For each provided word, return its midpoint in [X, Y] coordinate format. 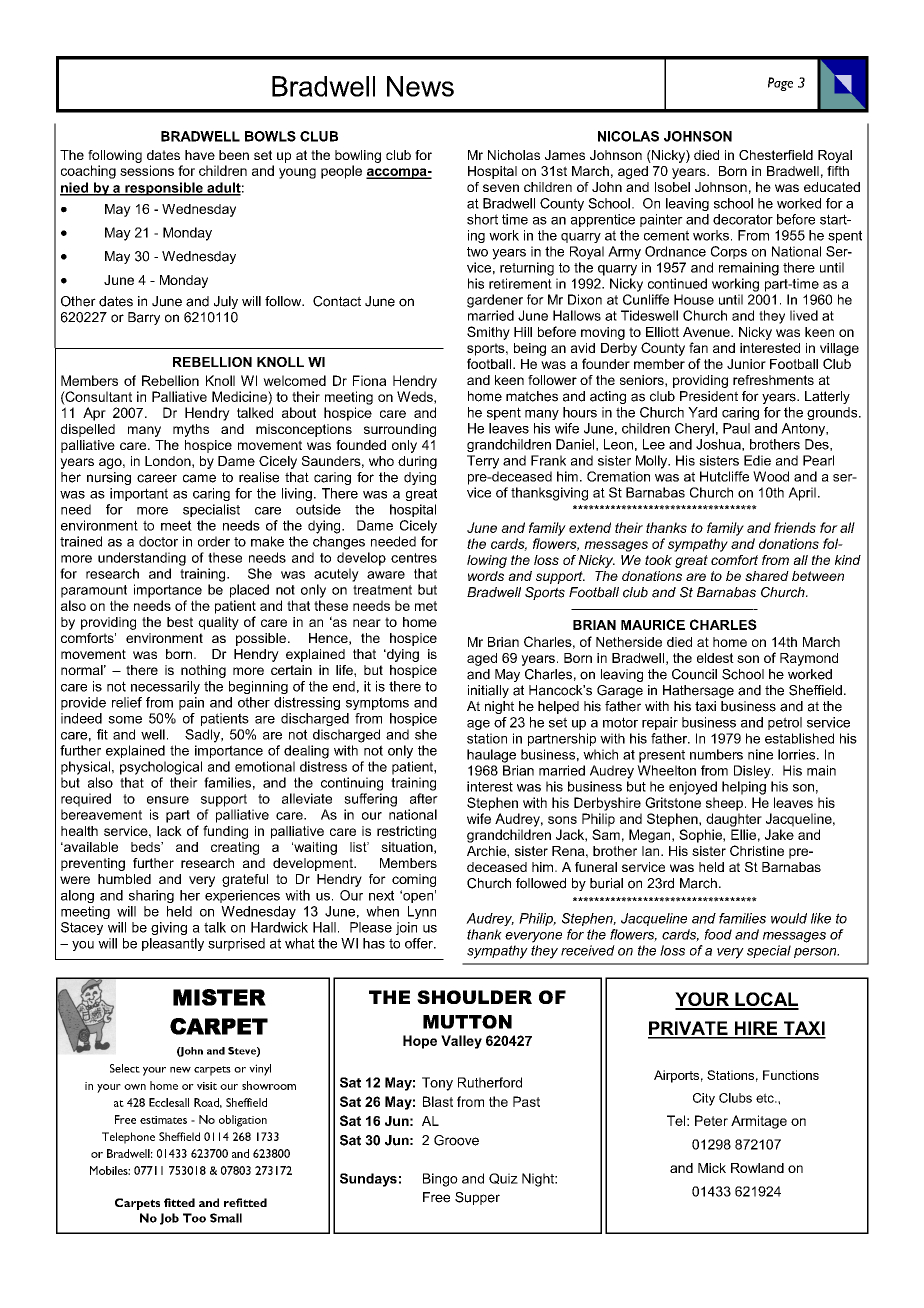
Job [169, 1219]
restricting [406, 832]
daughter [734, 820]
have [200, 155]
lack [169, 831]
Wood [771, 476]
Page [780, 84]
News [420, 86]
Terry [483, 462]
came [199, 478]
